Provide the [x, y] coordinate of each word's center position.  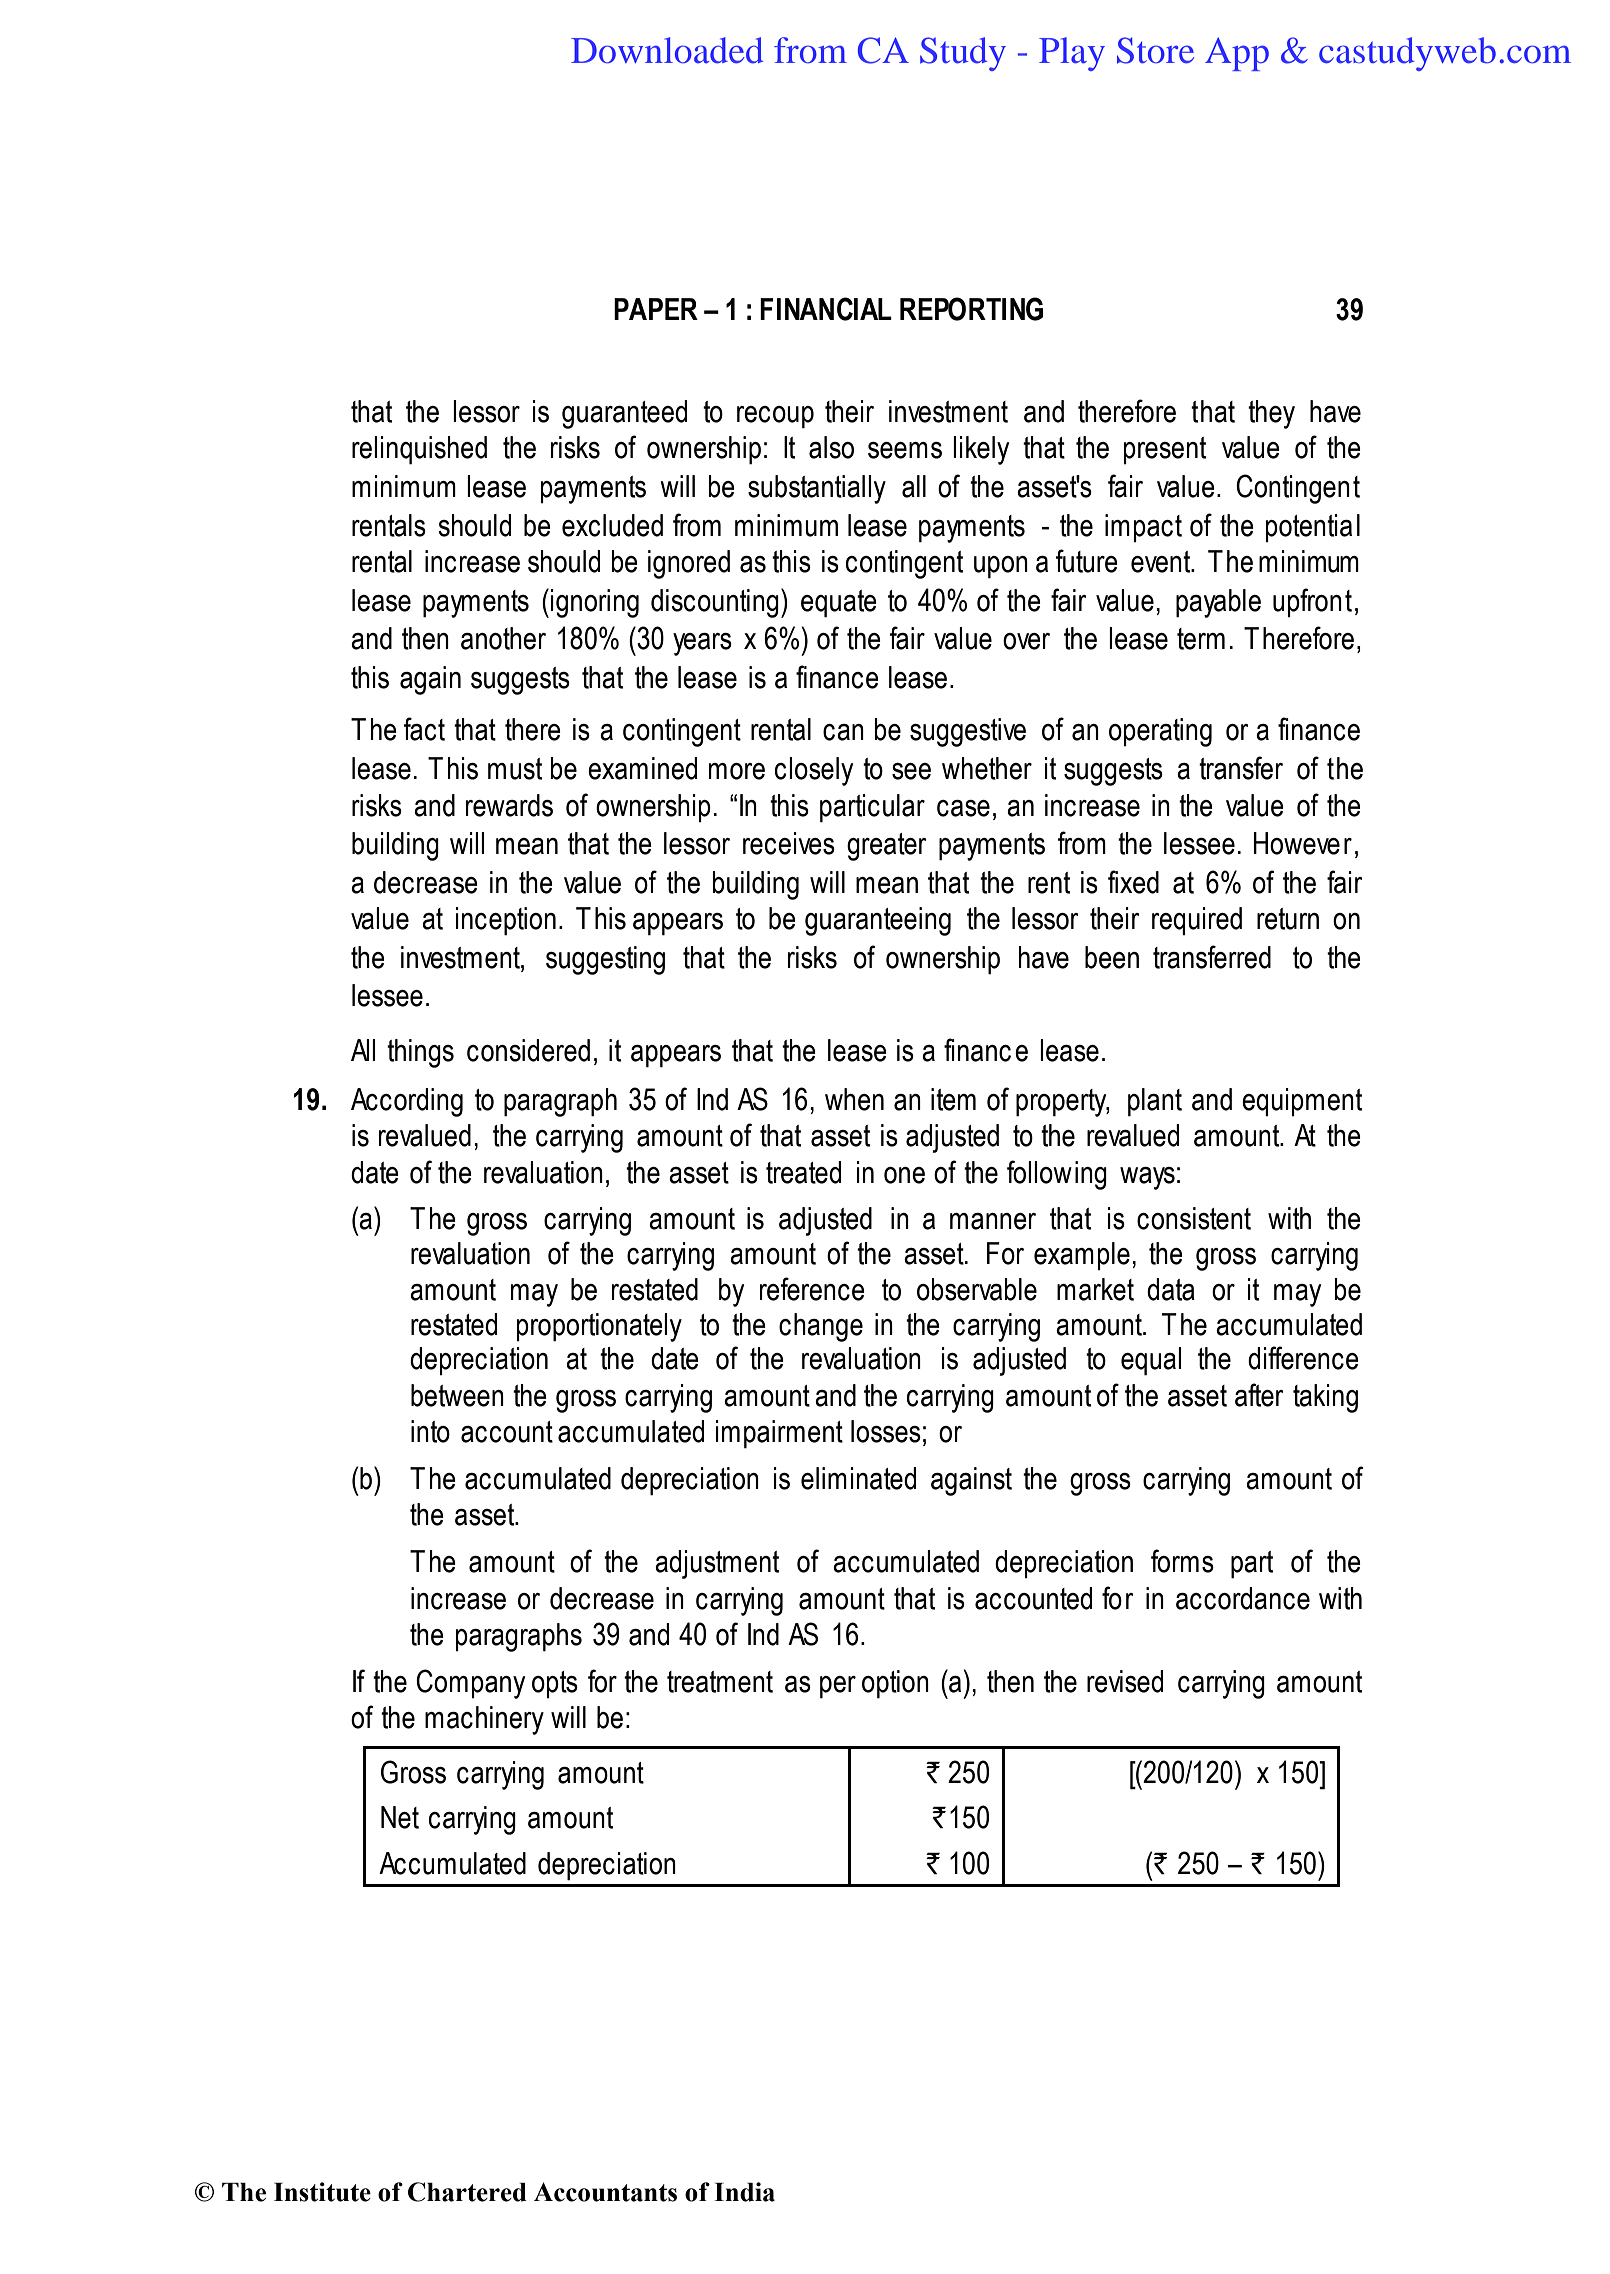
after [1259, 1395]
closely [814, 771]
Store [1155, 50]
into [430, 1431]
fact [424, 729]
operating [1160, 732]
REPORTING [971, 309]
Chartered [467, 2192]
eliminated [858, 1478]
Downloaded [667, 50]
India [744, 2192]
